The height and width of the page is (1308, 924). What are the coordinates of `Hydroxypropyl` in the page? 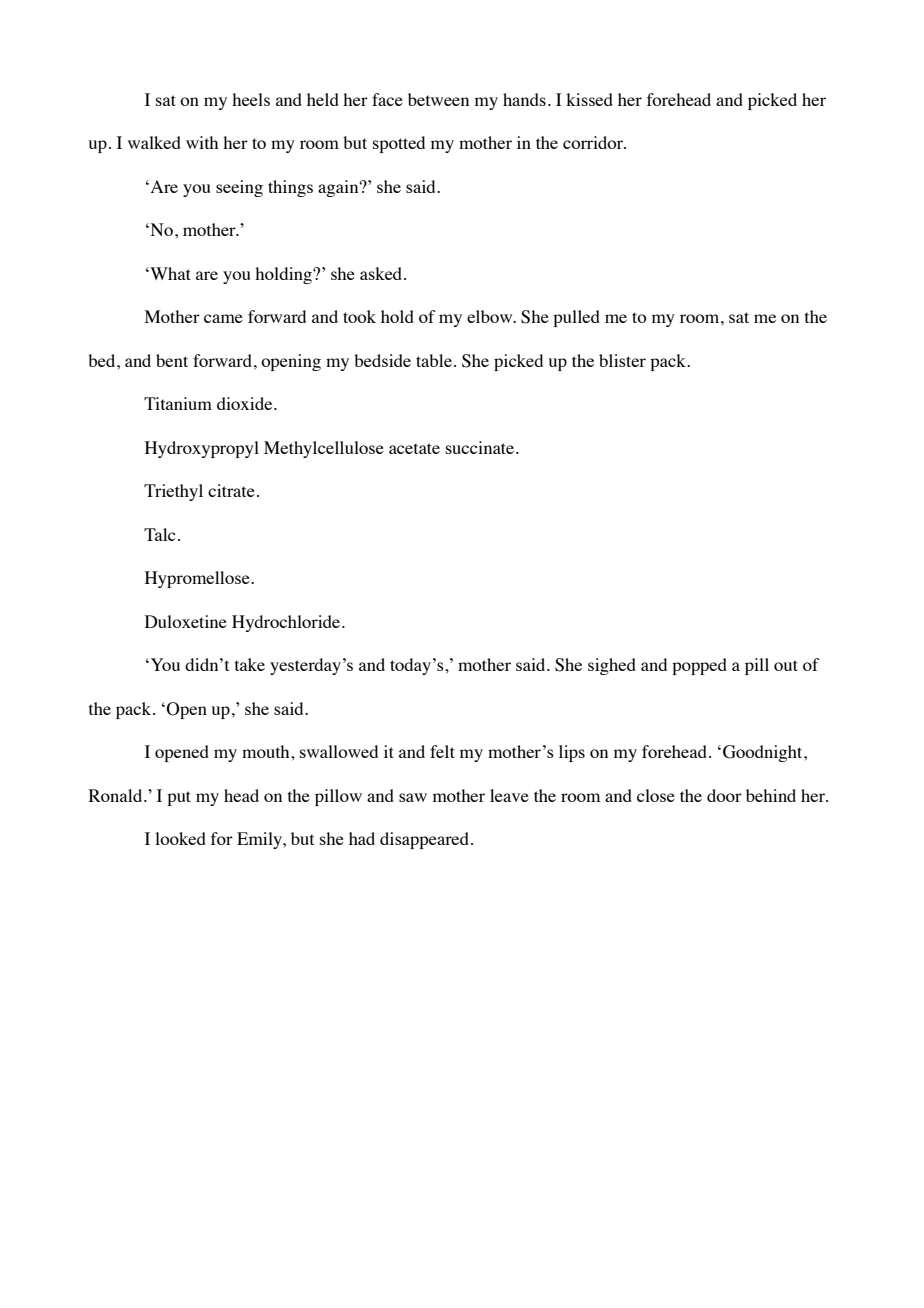 It's located at (202, 449).
